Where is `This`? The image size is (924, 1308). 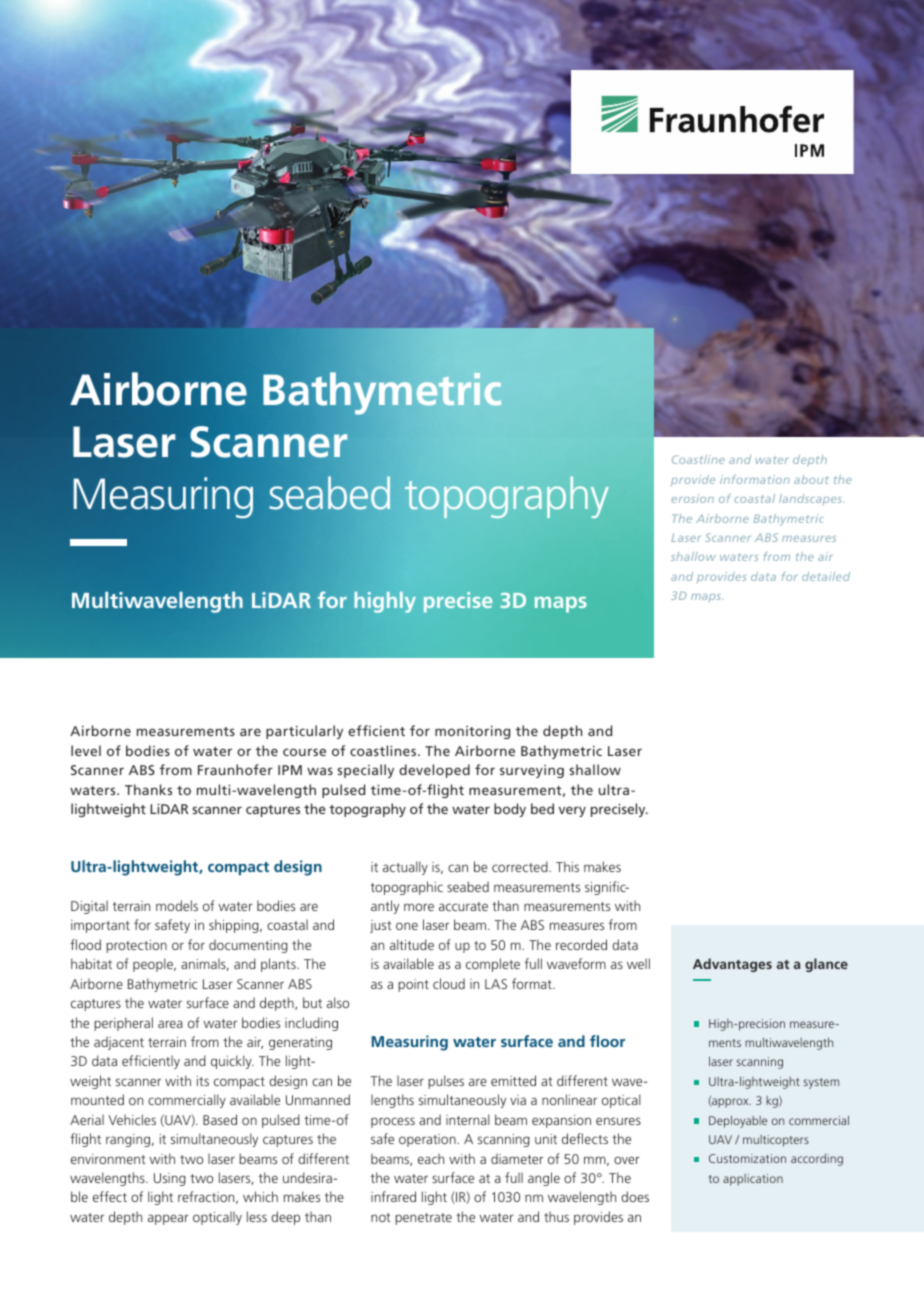
This is located at coordinates (567, 866).
